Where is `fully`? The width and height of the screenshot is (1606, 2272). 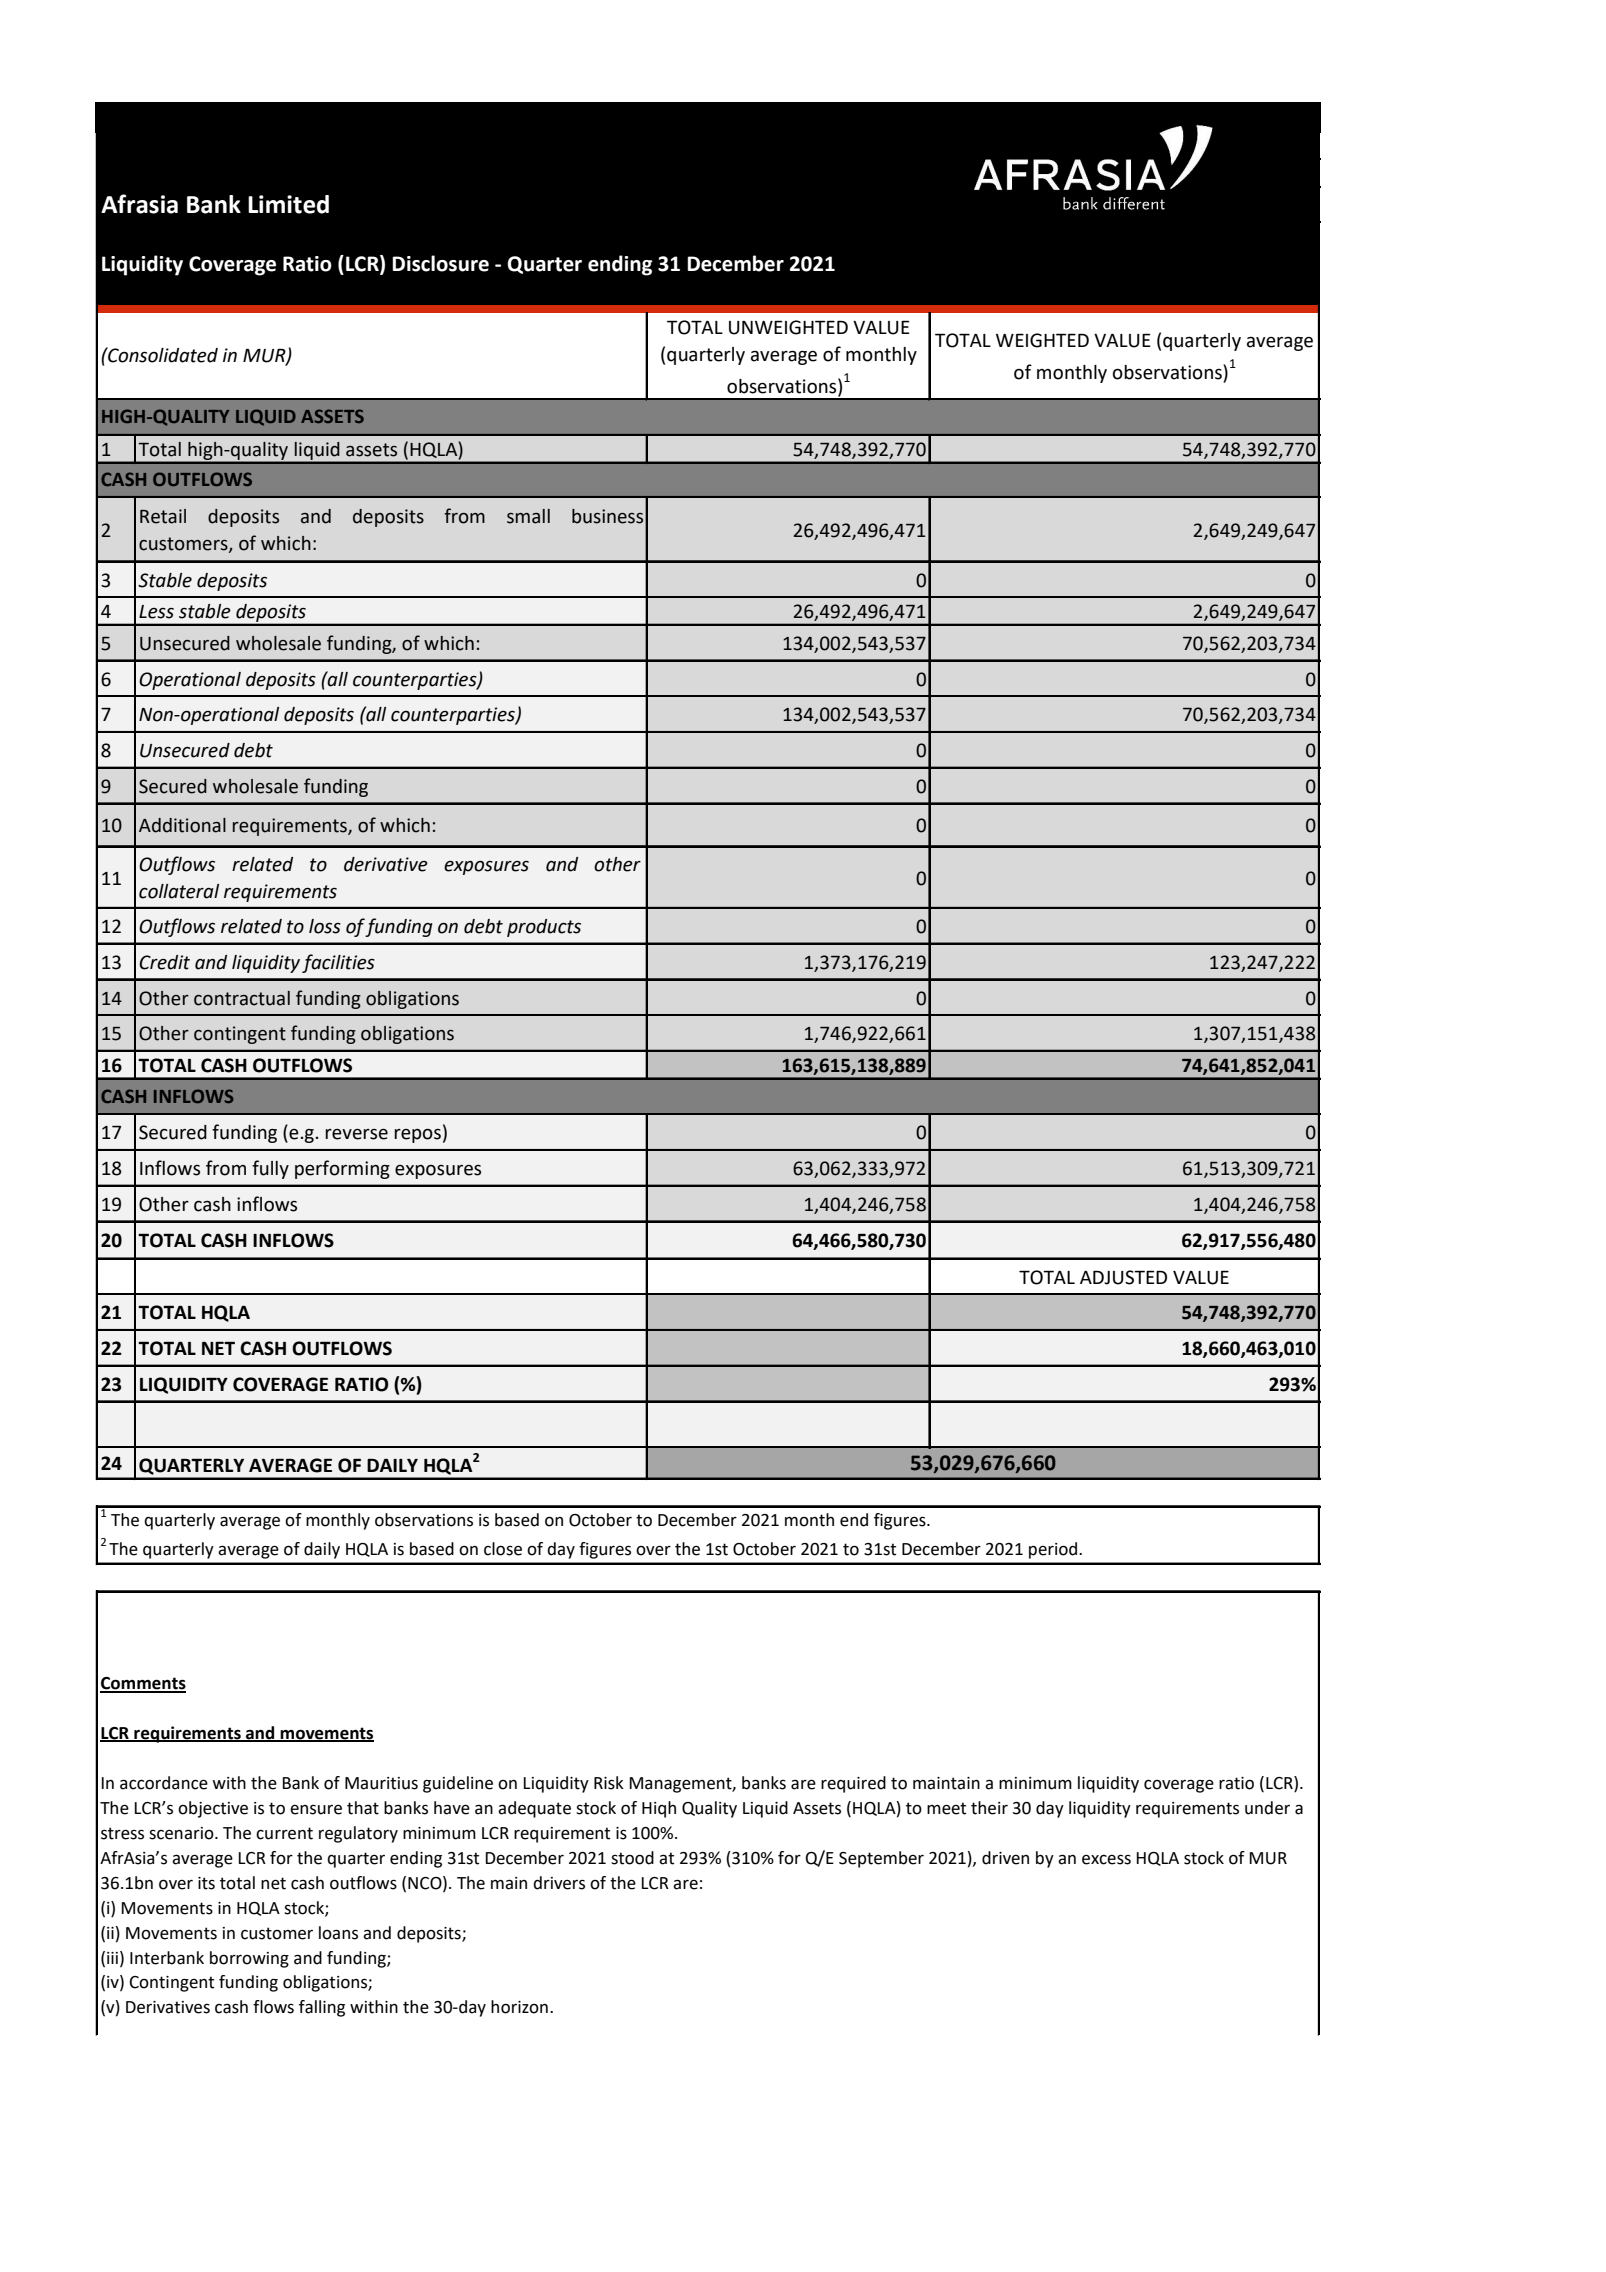
fully is located at coordinates (270, 1169).
